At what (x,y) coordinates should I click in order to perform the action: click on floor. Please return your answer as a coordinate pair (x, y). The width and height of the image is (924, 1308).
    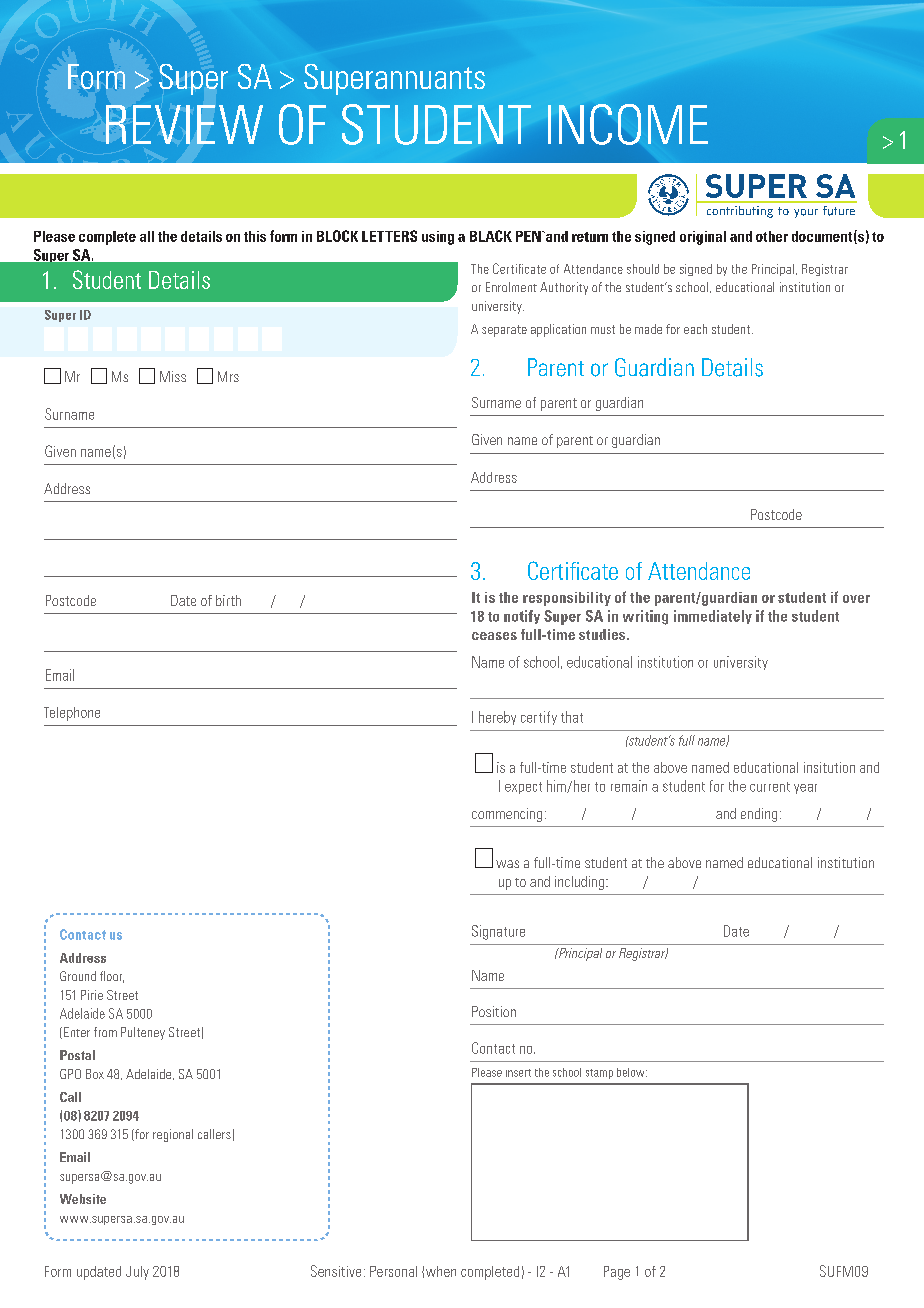
    Looking at the image, I should click on (112, 977).
